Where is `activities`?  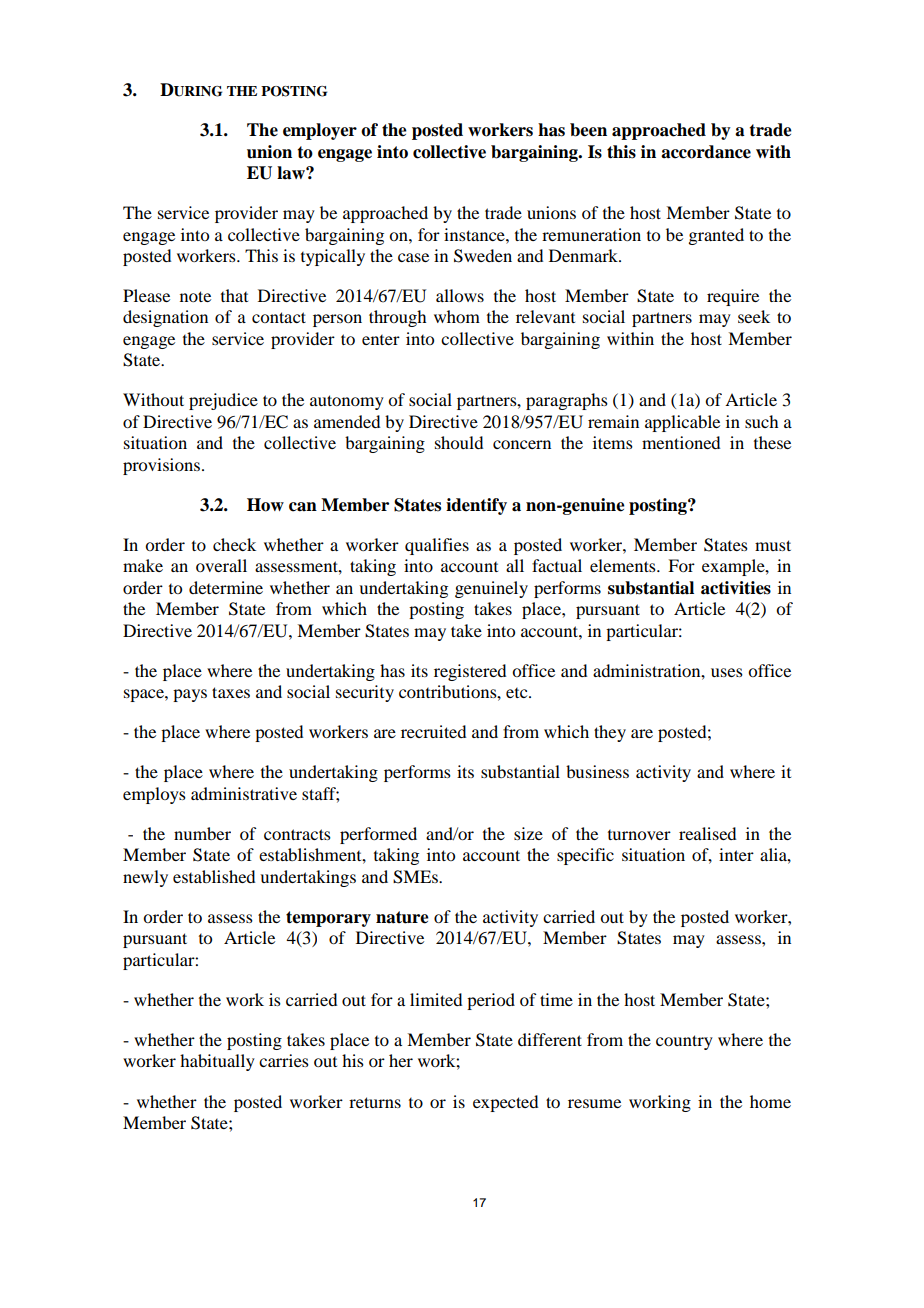
activities is located at coordinates (736, 588).
